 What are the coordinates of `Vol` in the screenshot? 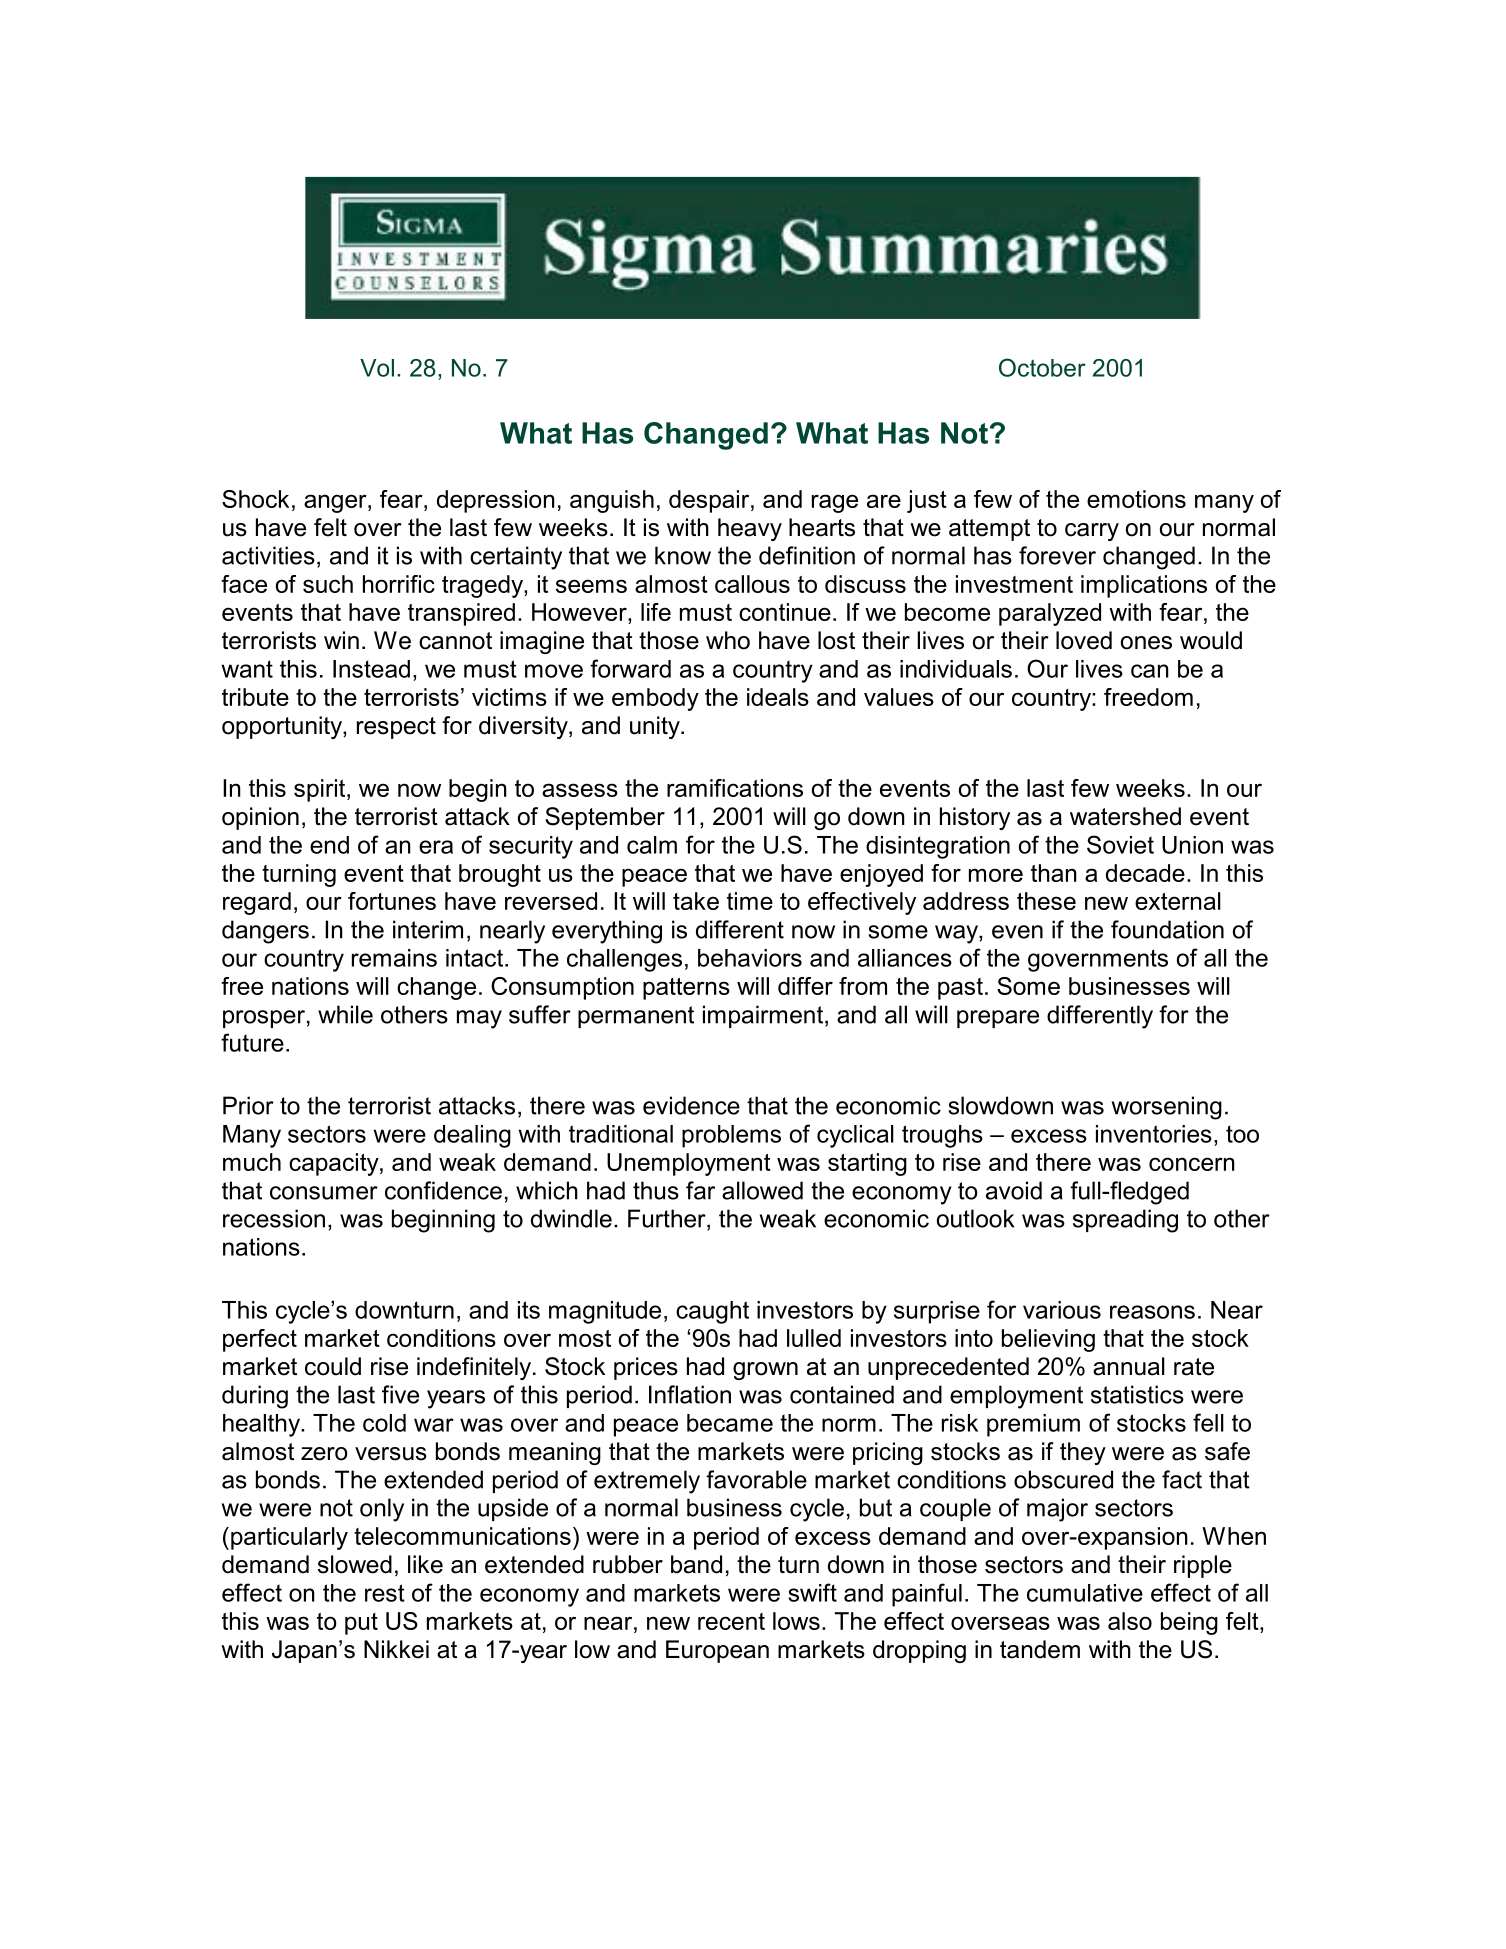 It's located at (377, 368).
